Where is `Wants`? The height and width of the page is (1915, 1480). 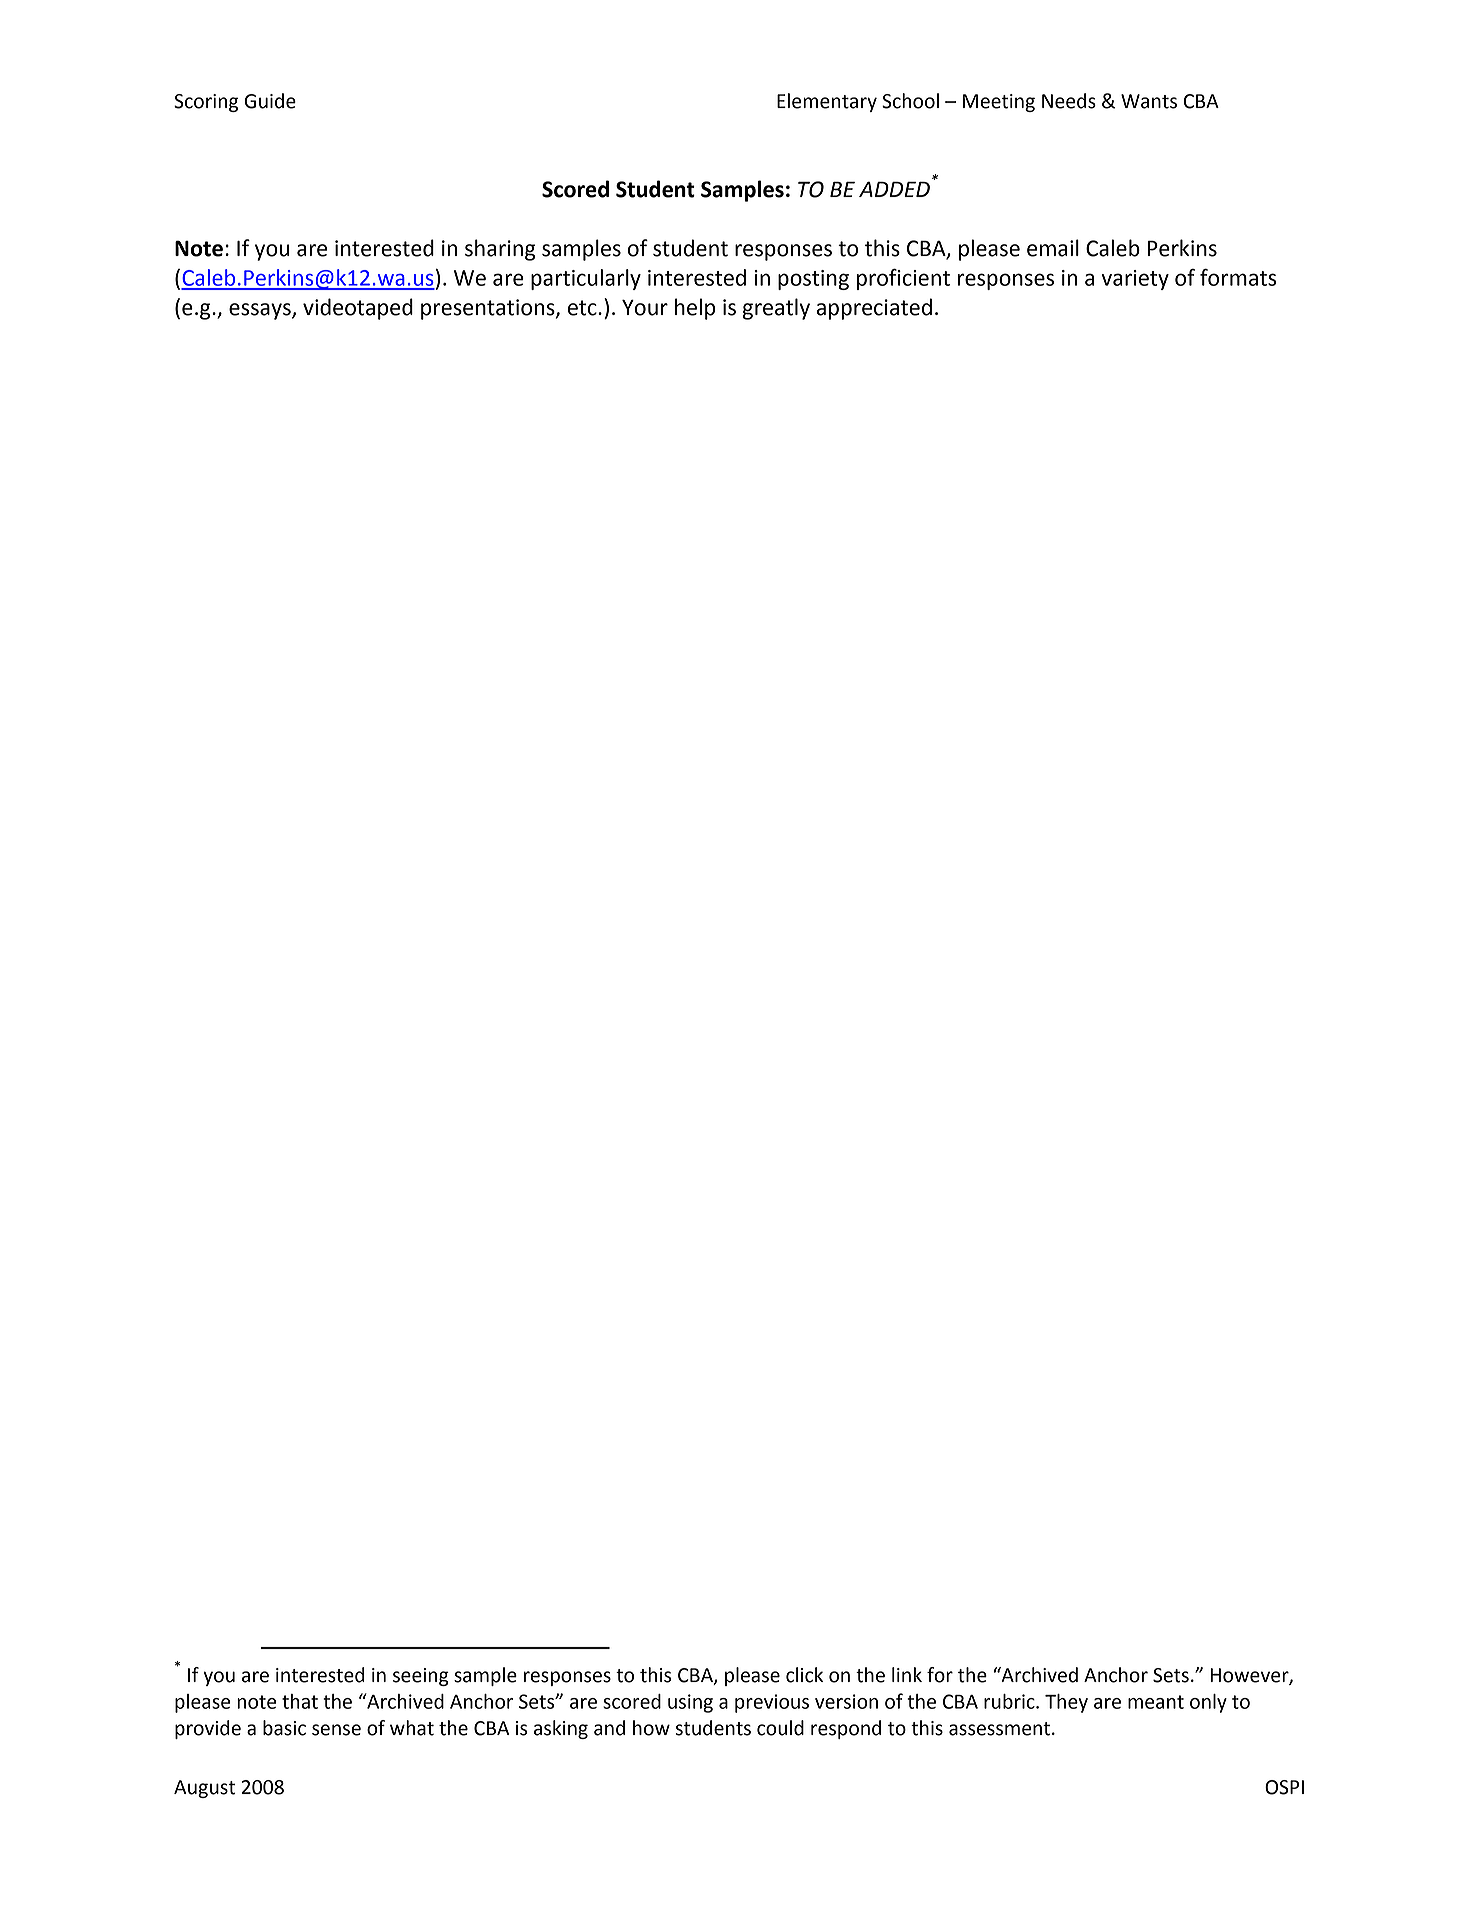 Wants is located at coordinates (1149, 101).
